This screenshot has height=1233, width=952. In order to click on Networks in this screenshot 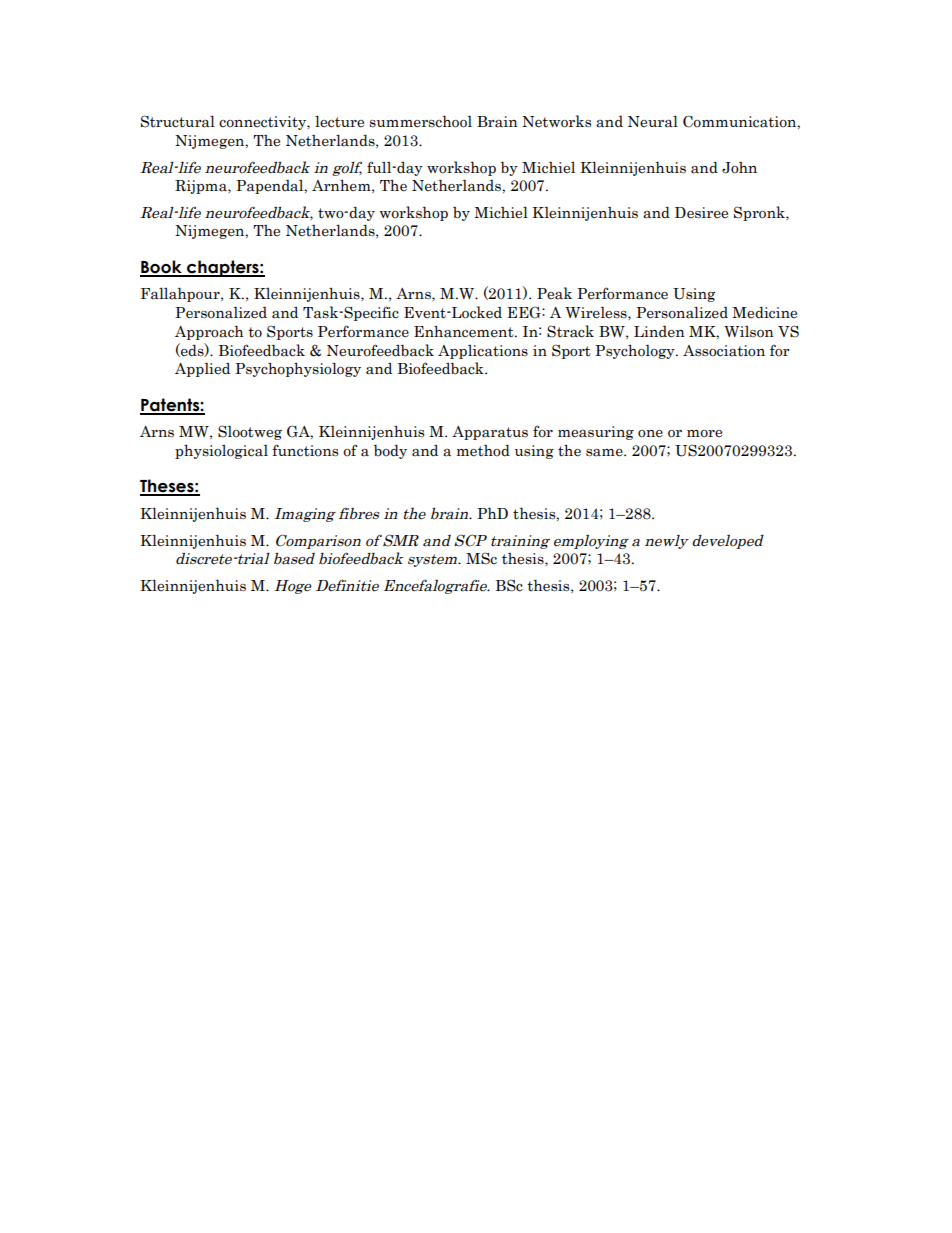, I will do `click(556, 121)`.
